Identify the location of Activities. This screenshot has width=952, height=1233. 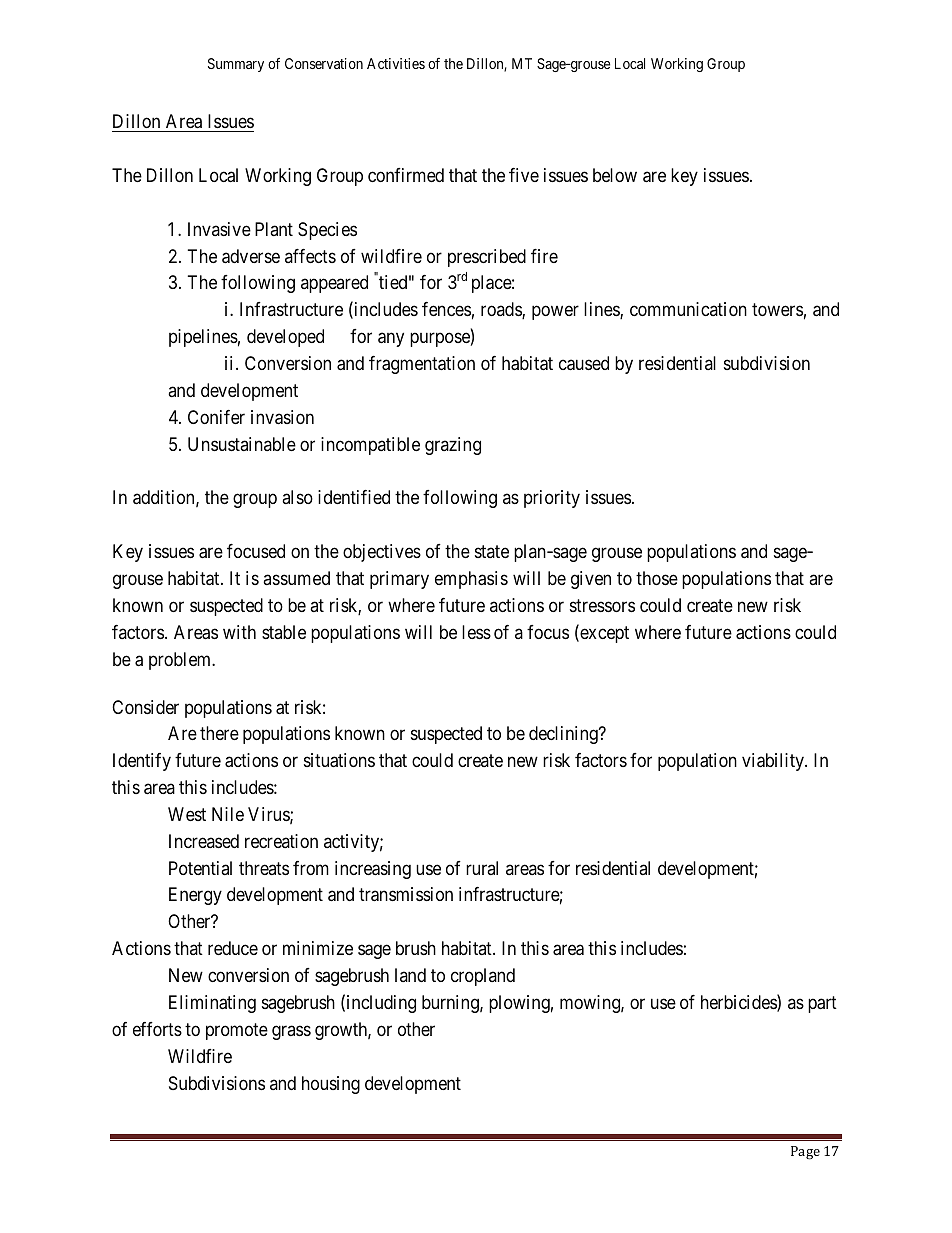
(396, 63).
